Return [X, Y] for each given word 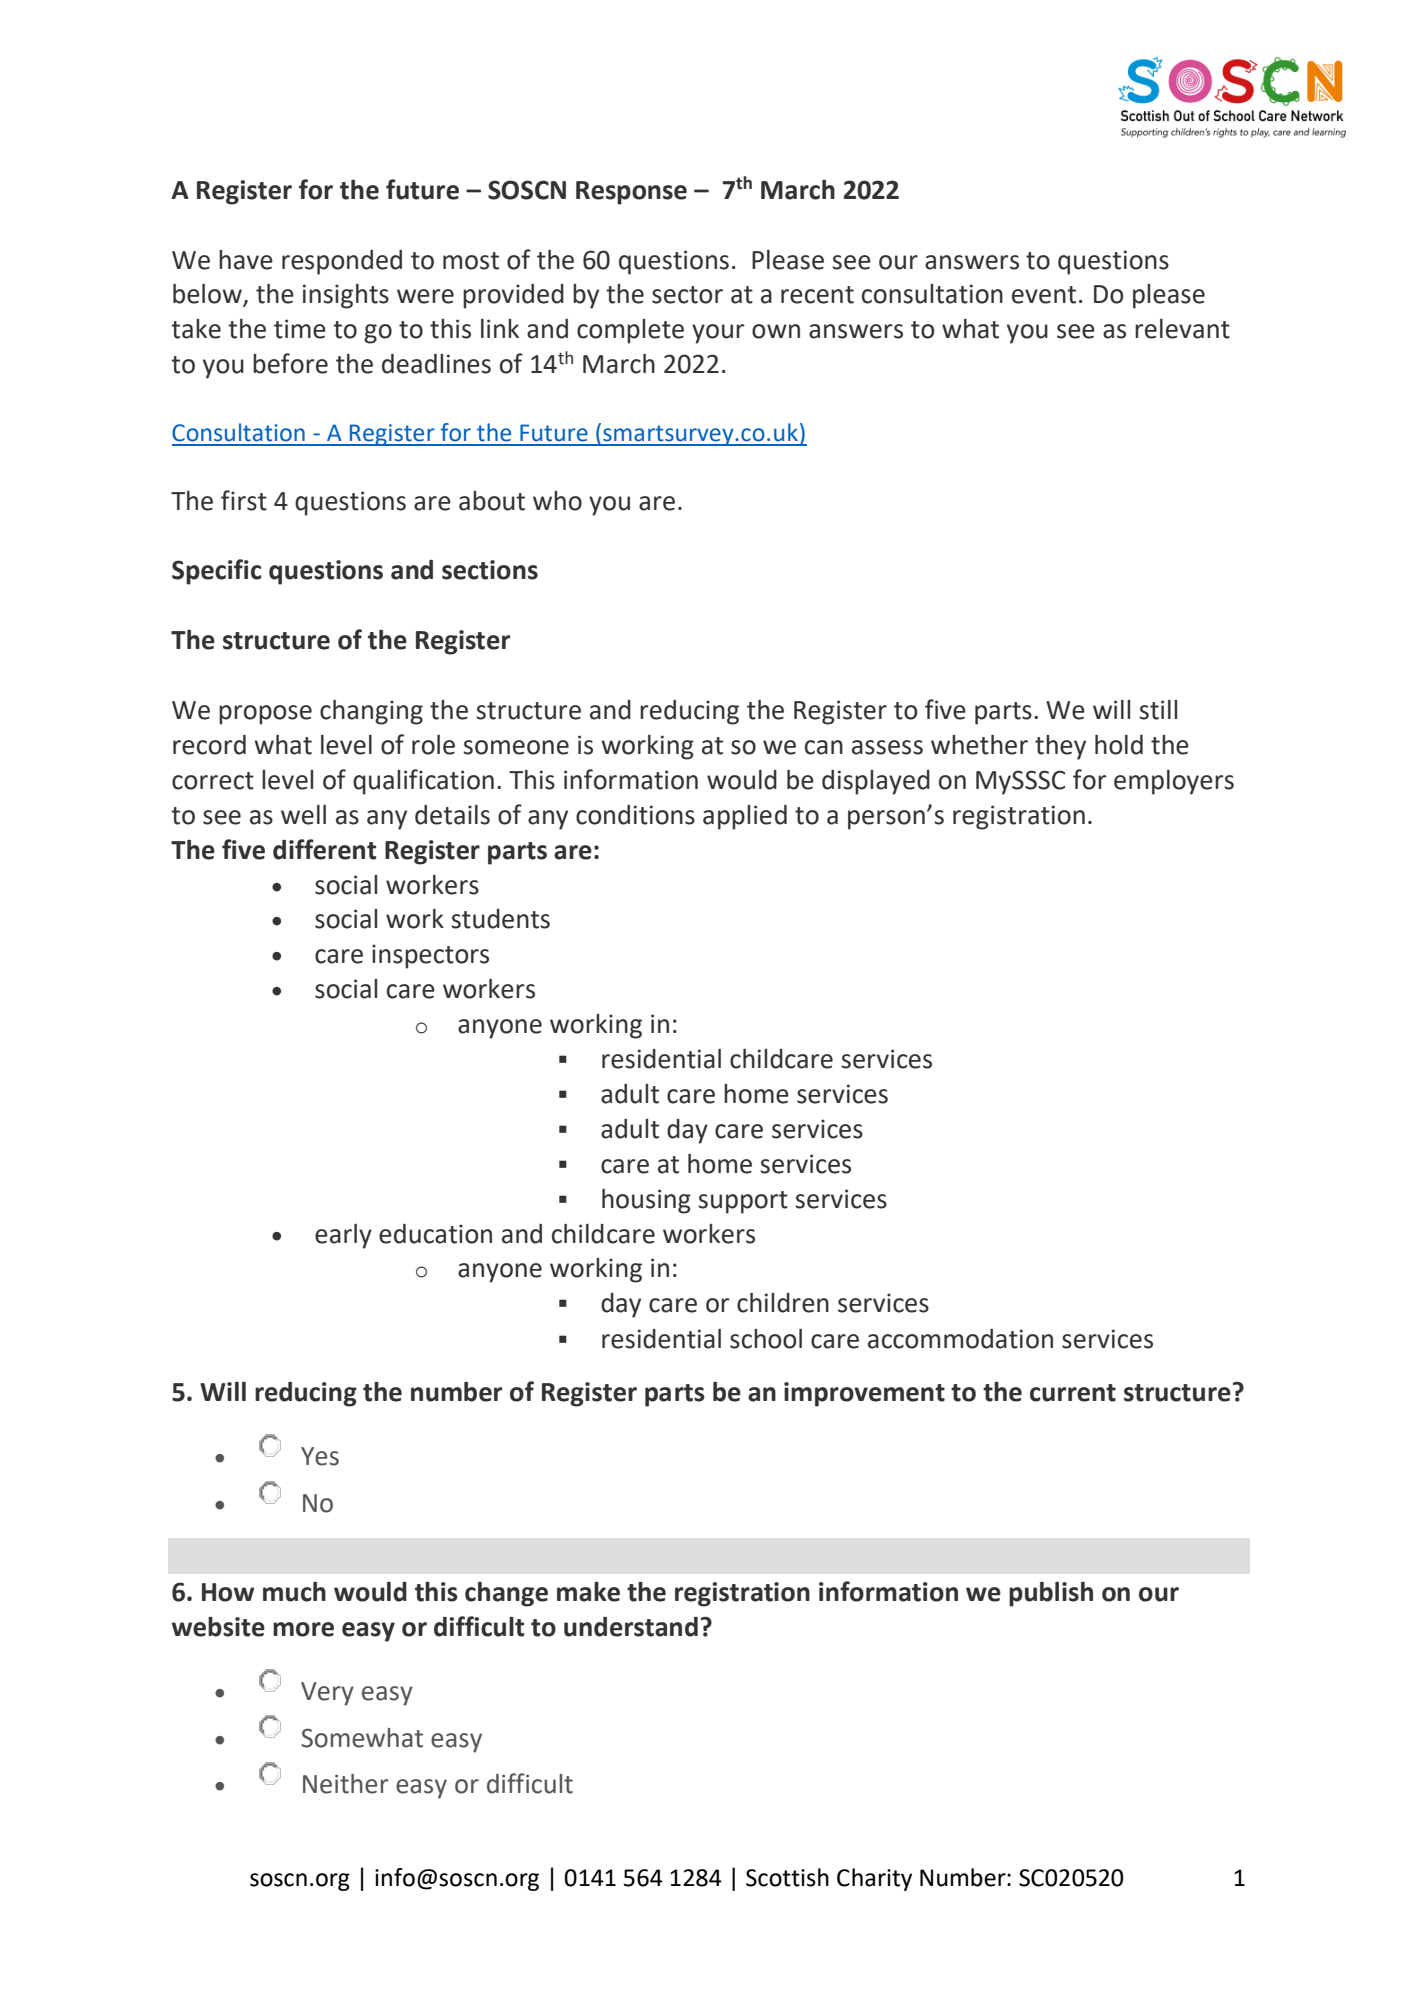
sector [687, 295]
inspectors [430, 956]
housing [646, 1201]
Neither [345, 1784]
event [1044, 295]
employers [1174, 782]
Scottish [787, 1877]
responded [342, 262]
